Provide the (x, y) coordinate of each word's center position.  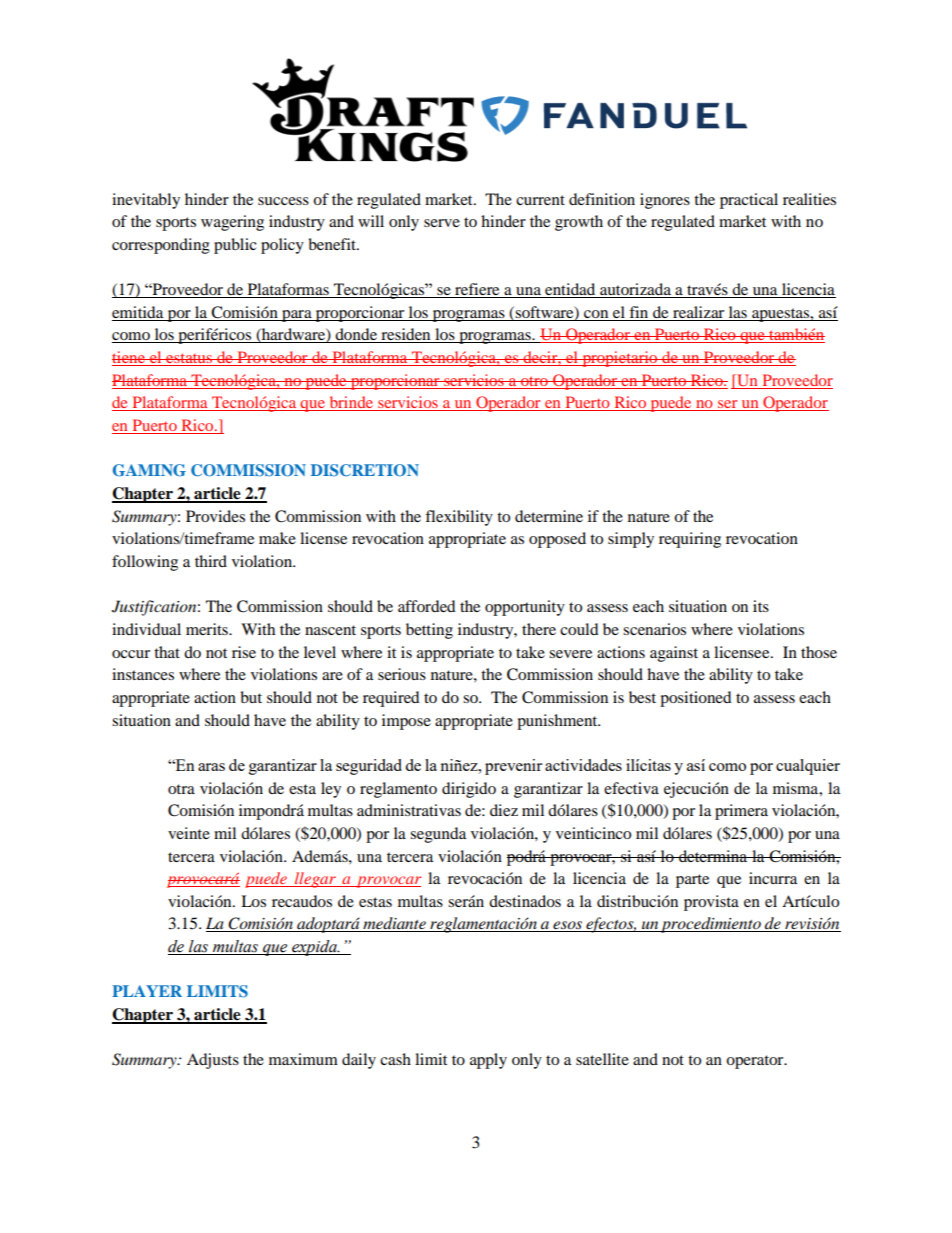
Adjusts (213, 1061)
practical (749, 201)
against (674, 654)
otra (181, 789)
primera (741, 812)
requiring (690, 540)
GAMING (149, 470)
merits (208, 629)
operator (756, 1062)
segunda (438, 835)
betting (429, 631)
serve (442, 223)
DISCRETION (365, 470)
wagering (232, 223)
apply (488, 1061)
